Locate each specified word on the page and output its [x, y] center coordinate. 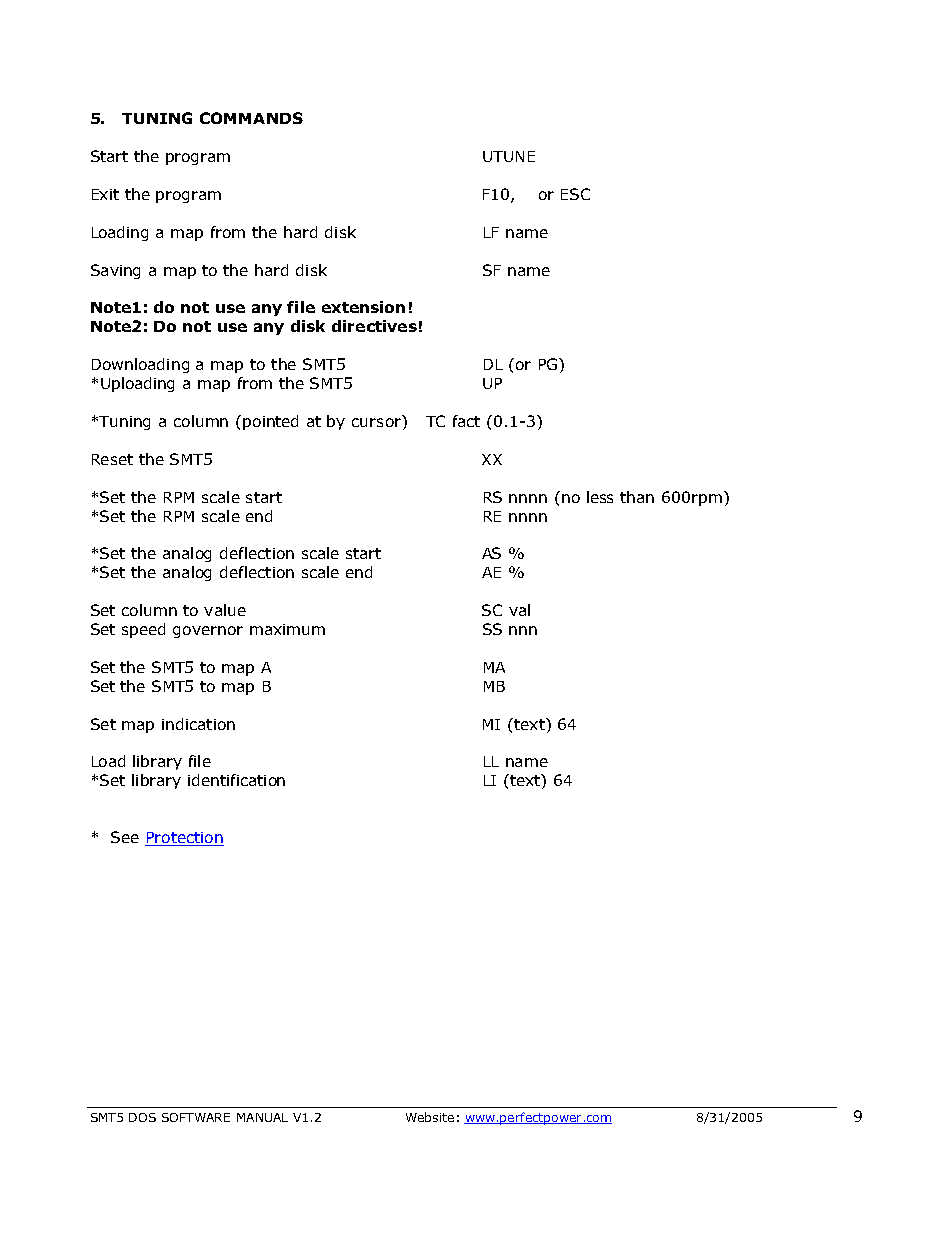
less [600, 497]
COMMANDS [251, 118]
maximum [287, 629]
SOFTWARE [196, 1117]
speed [143, 630]
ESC [575, 194]
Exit [105, 194]
